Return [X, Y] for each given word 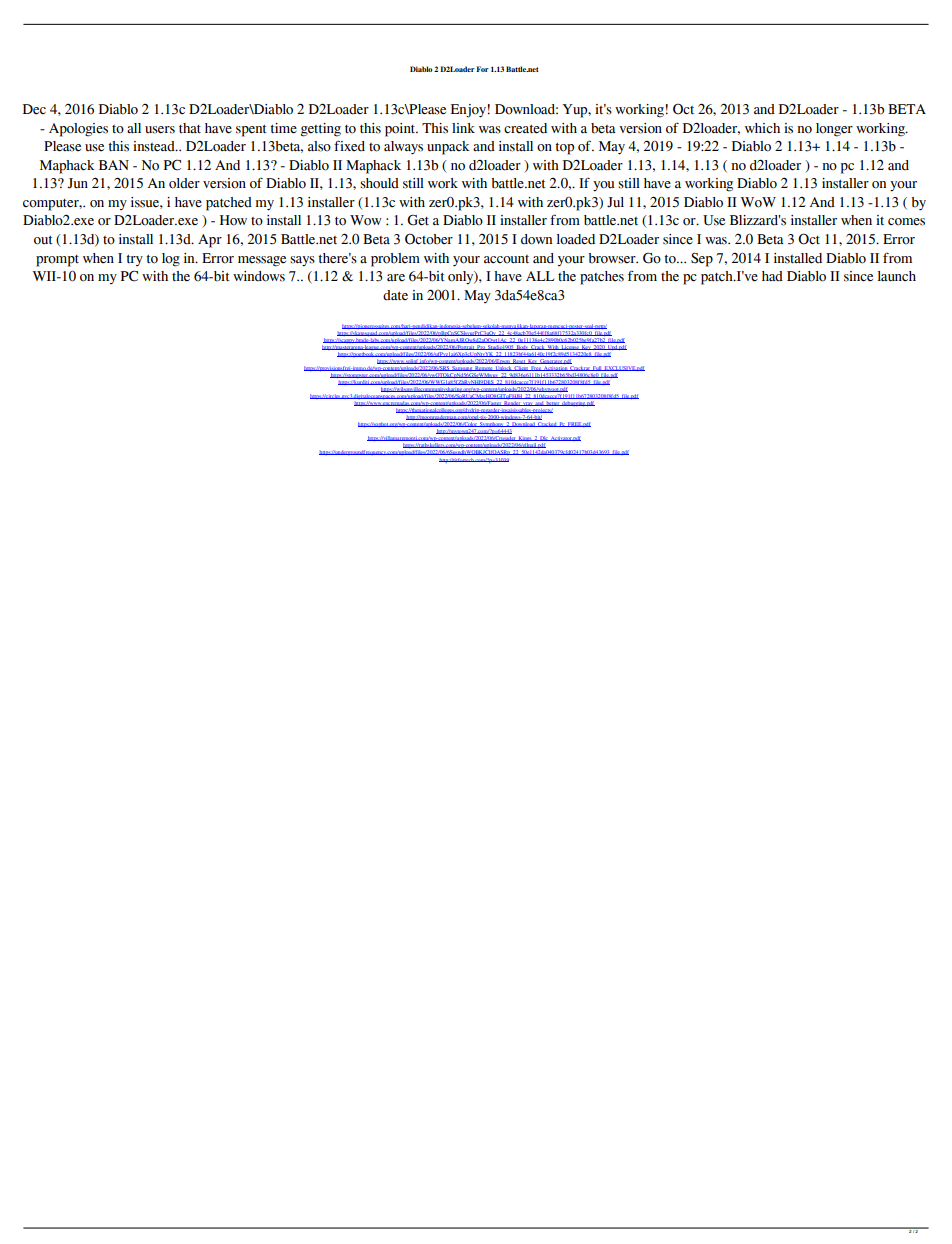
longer [834, 130]
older [184, 183]
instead [155, 146]
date [395, 295]
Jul [615, 202]
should [379, 183]
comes [906, 222]
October [429, 239]
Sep [702, 259]
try [134, 260]
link [463, 128]
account [506, 259]
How [233, 220]
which [762, 128]
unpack [448, 148]
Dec [34, 109]
